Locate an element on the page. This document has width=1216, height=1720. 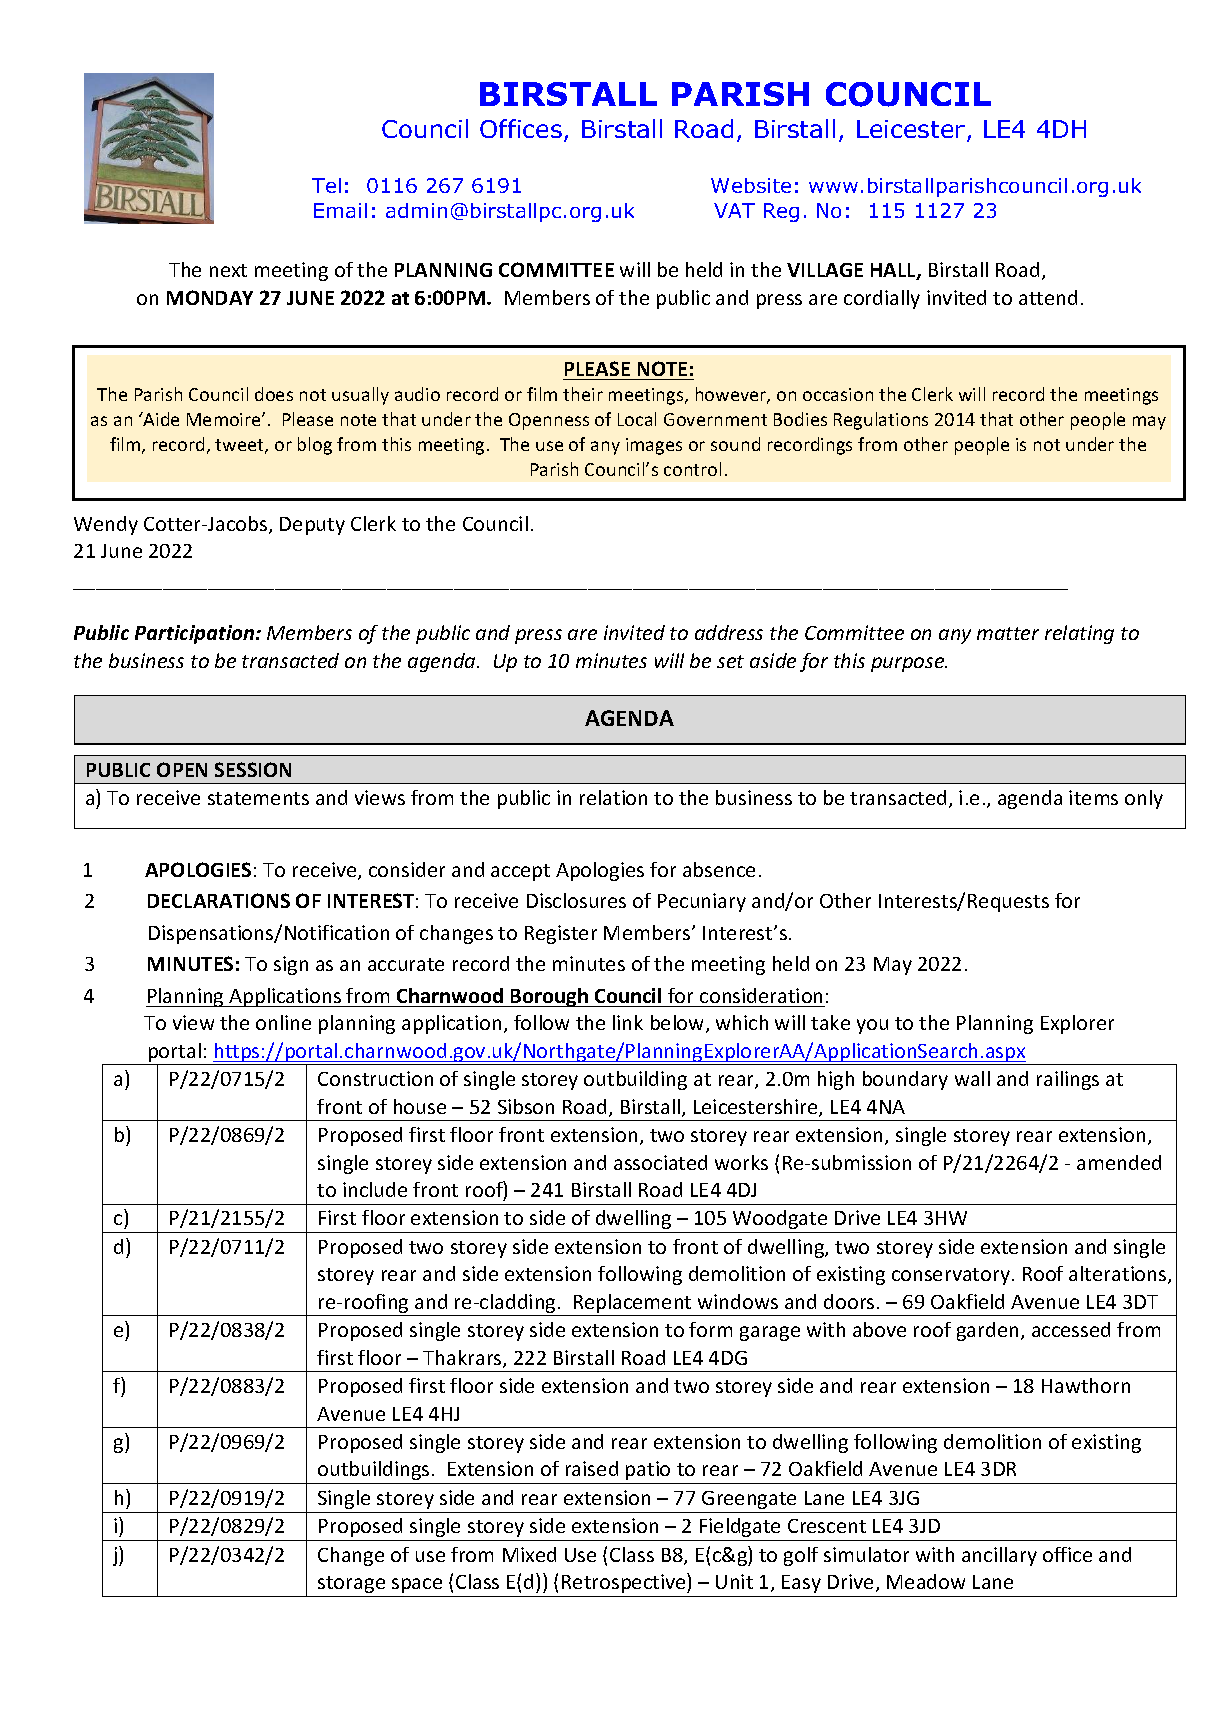
SESSION is located at coordinates (253, 769).
